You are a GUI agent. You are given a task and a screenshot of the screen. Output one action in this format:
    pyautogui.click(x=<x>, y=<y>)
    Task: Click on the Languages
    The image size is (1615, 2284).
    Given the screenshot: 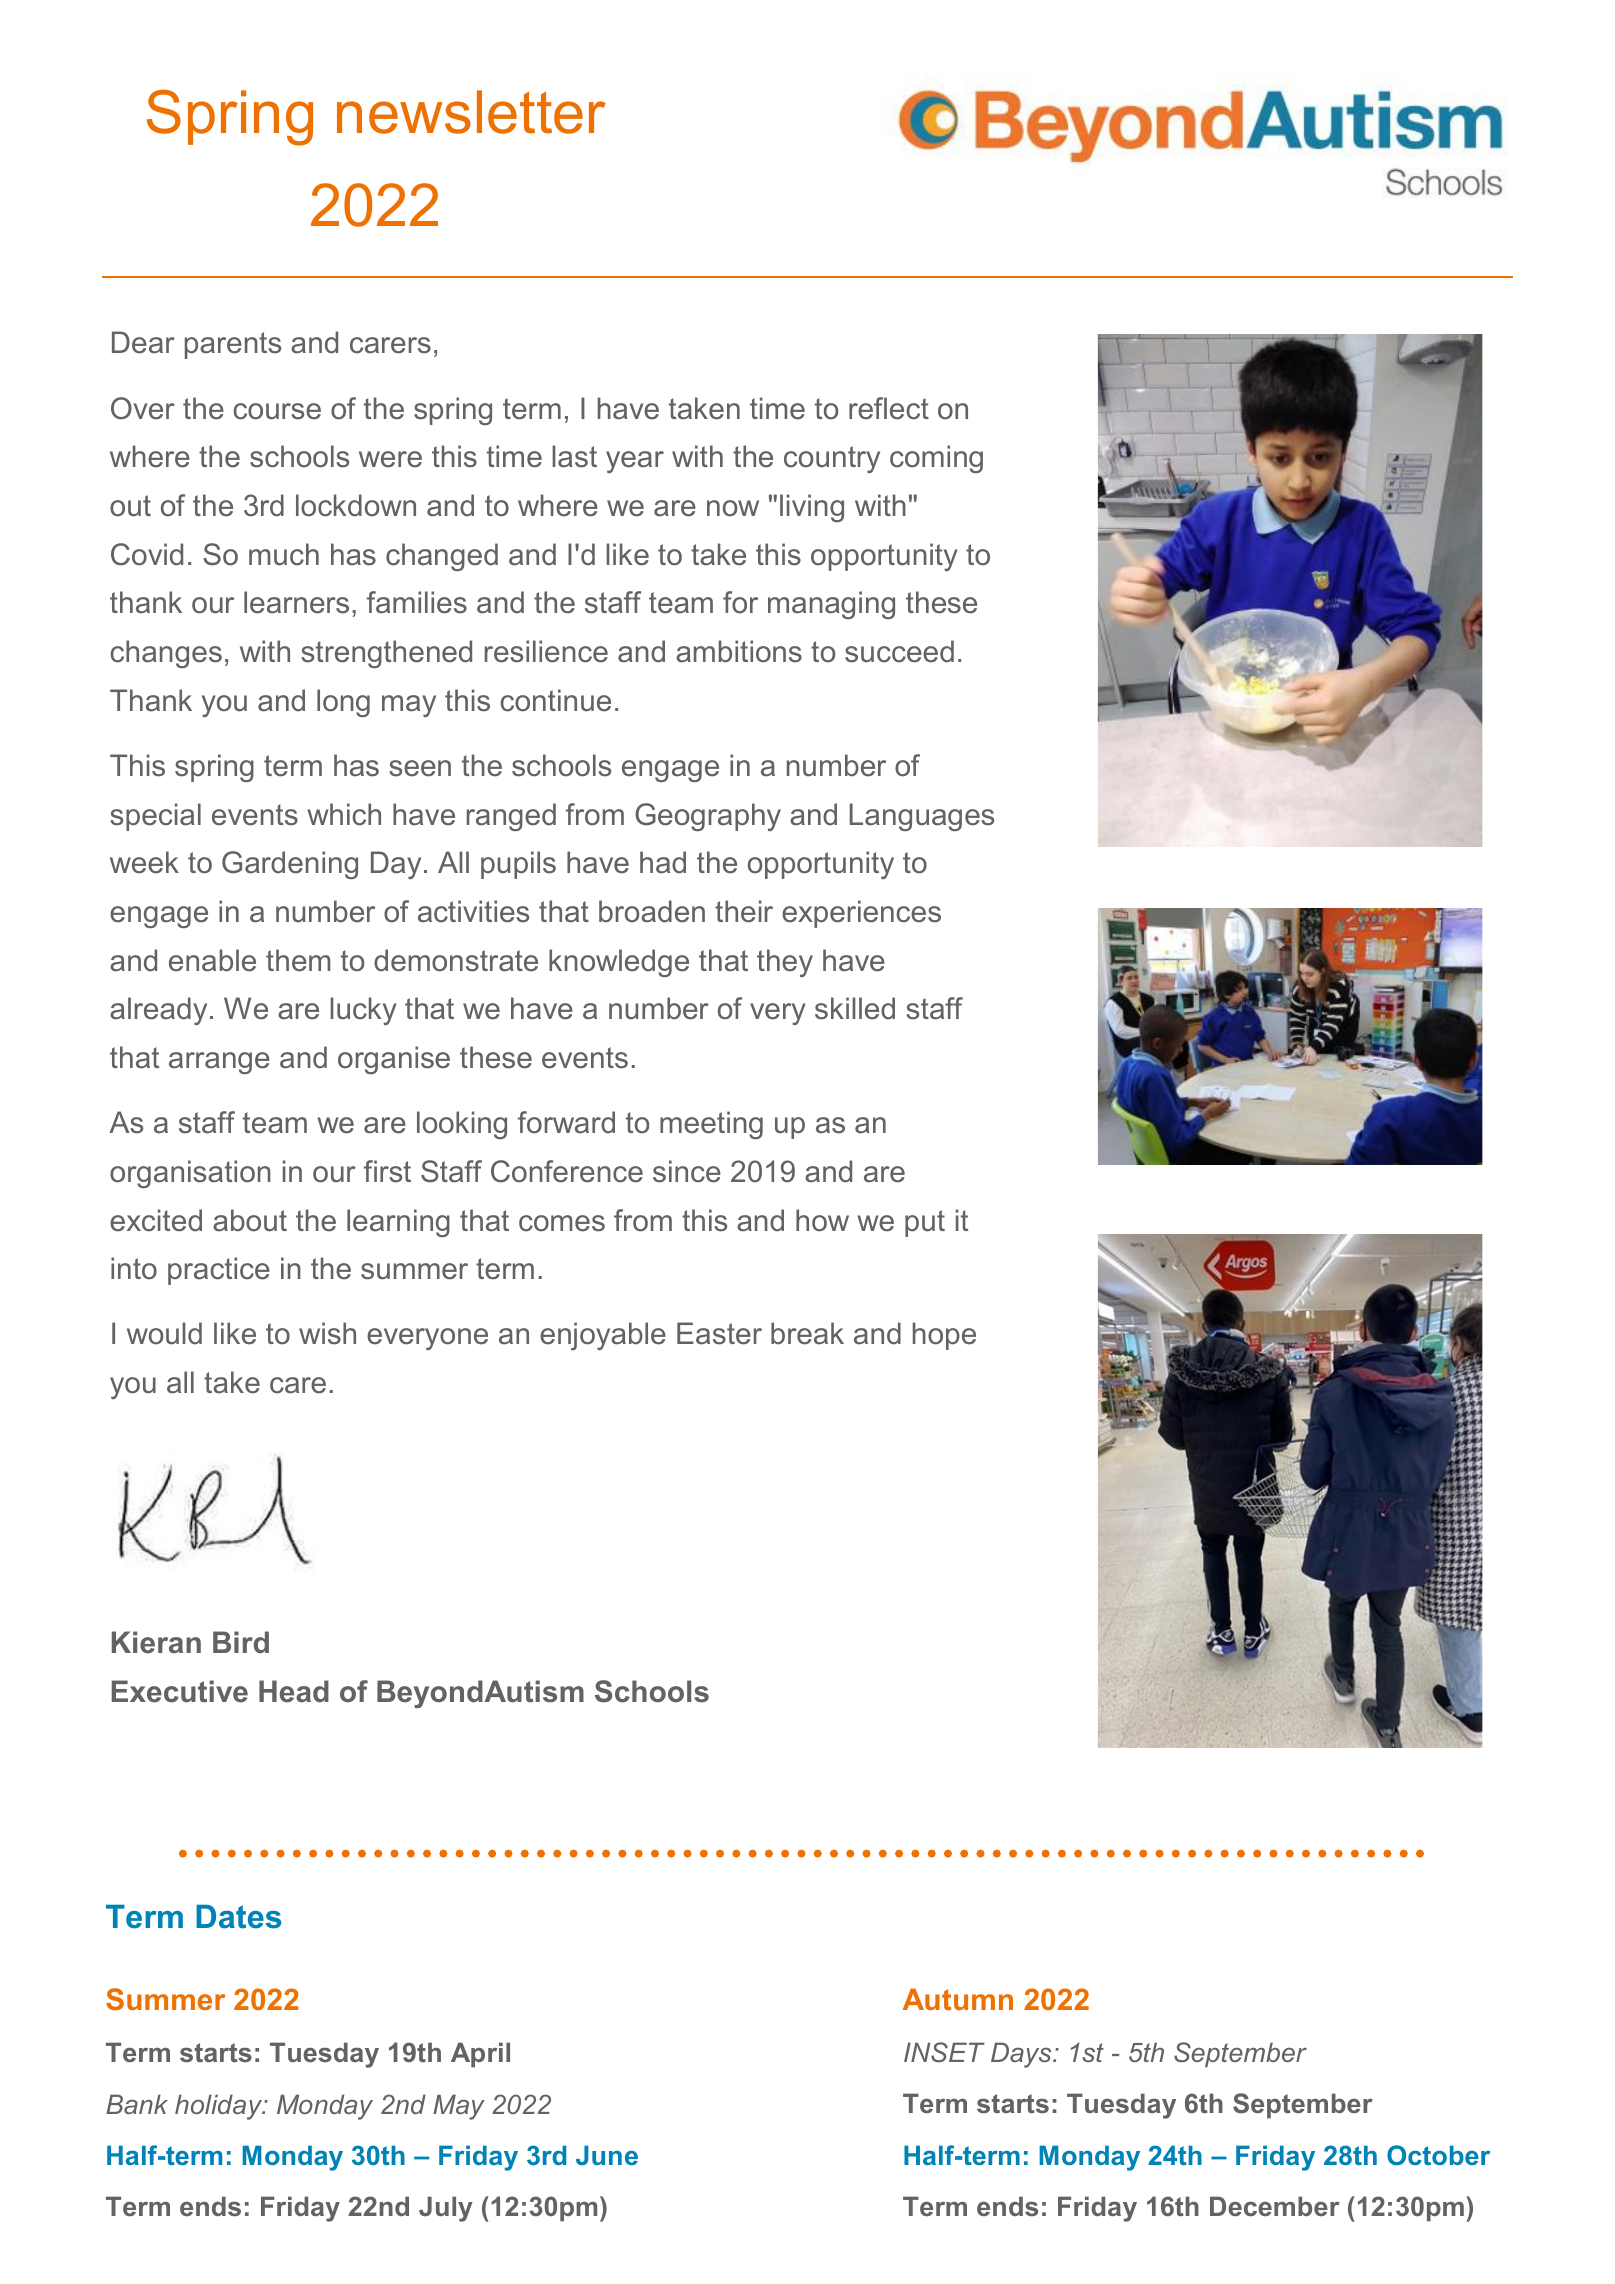 What is the action you would take?
    pyautogui.click(x=922, y=817)
